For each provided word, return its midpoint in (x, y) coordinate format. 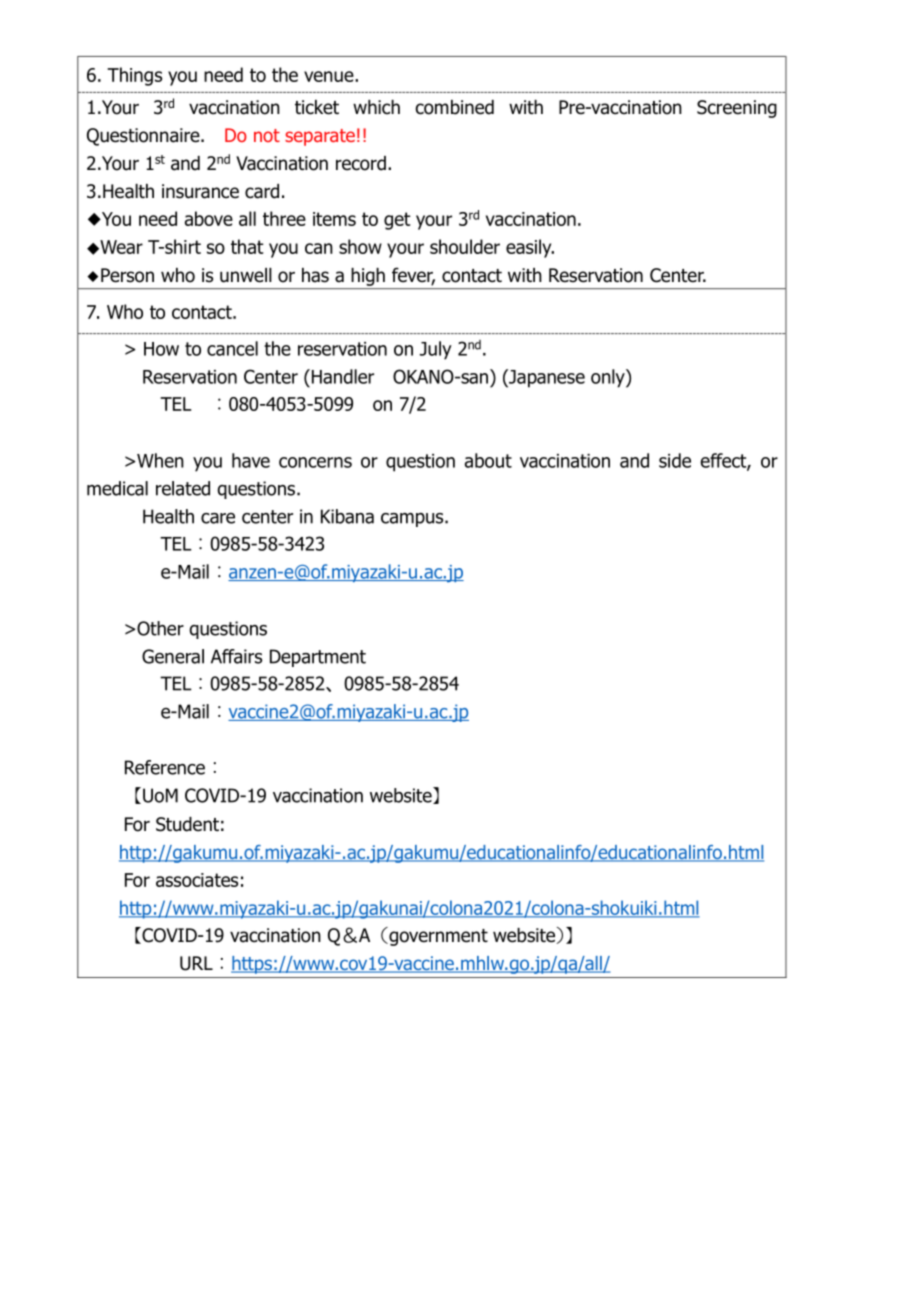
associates (197, 880)
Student (187, 824)
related (183, 488)
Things (134, 76)
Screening (737, 109)
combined (455, 107)
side (675, 460)
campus (413, 520)
